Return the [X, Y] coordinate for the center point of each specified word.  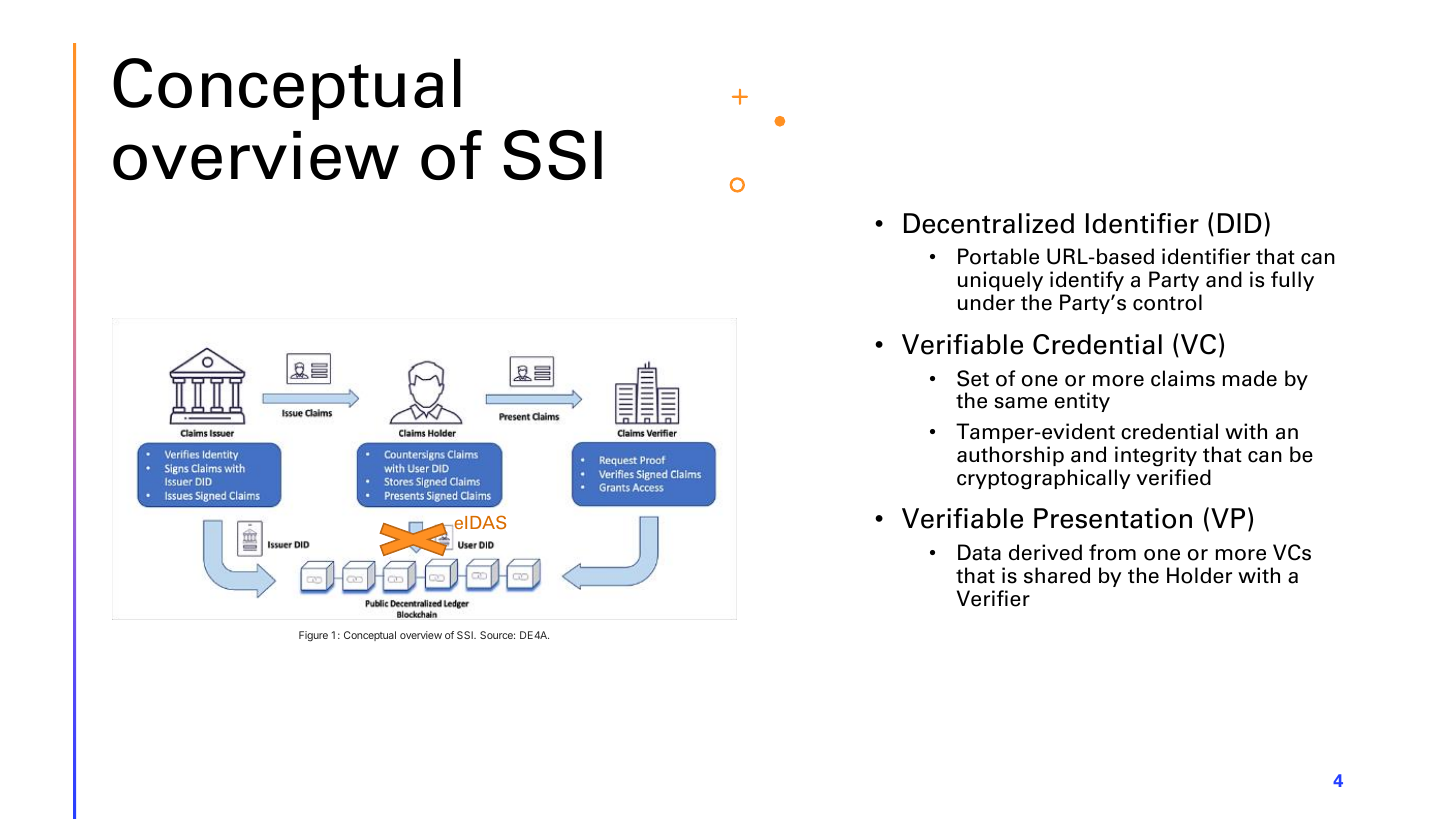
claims [1183, 378]
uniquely [1000, 281]
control [1167, 302]
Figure [313, 636]
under [986, 302]
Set [973, 378]
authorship [1010, 456]
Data [979, 552]
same [1020, 403]
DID [1240, 223]
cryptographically [1044, 479]
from [1112, 552]
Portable [998, 256]
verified [1173, 477]
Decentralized [989, 223]
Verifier [993, 598]
